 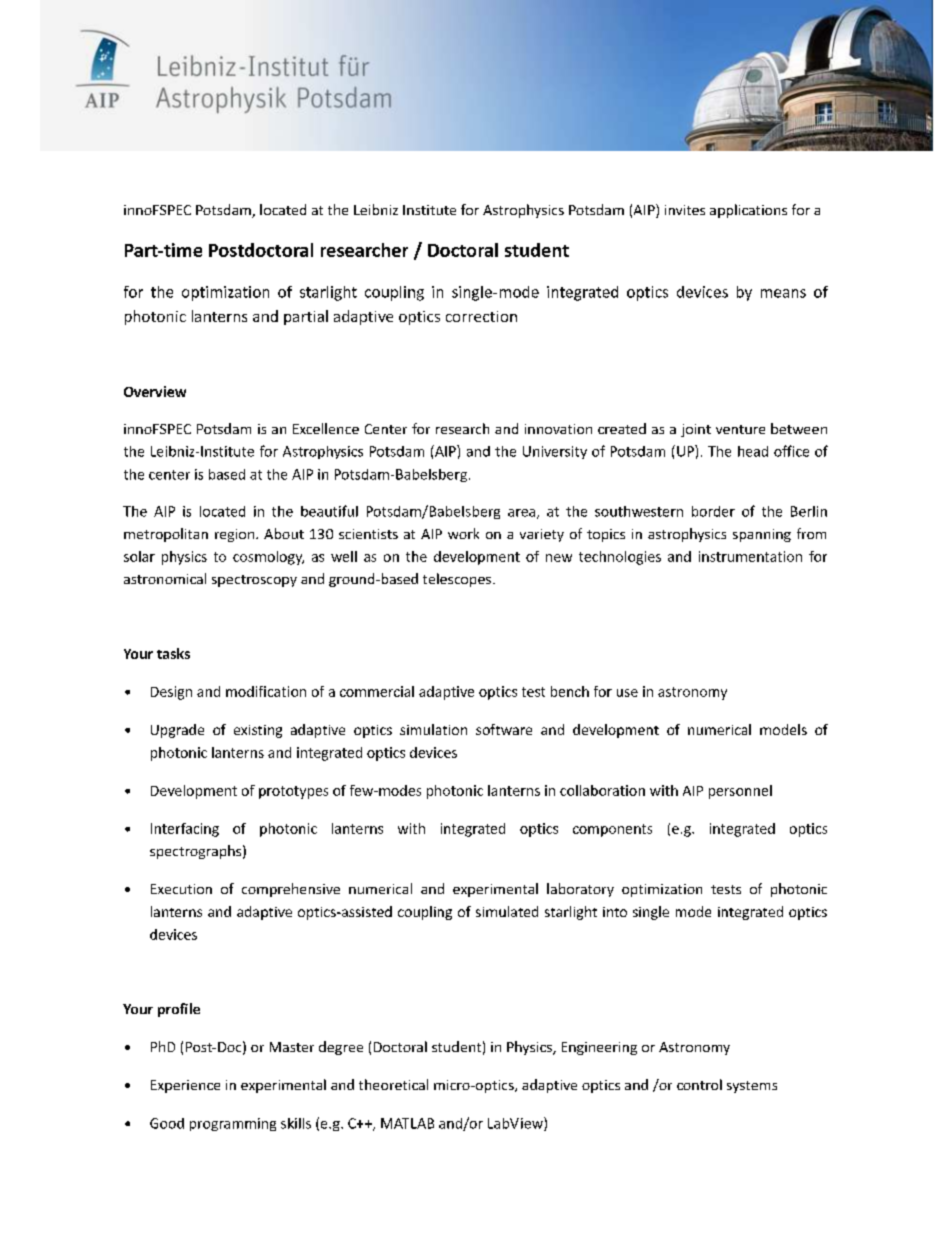 I want to click on Experience, so click(x=185, y=1086).
